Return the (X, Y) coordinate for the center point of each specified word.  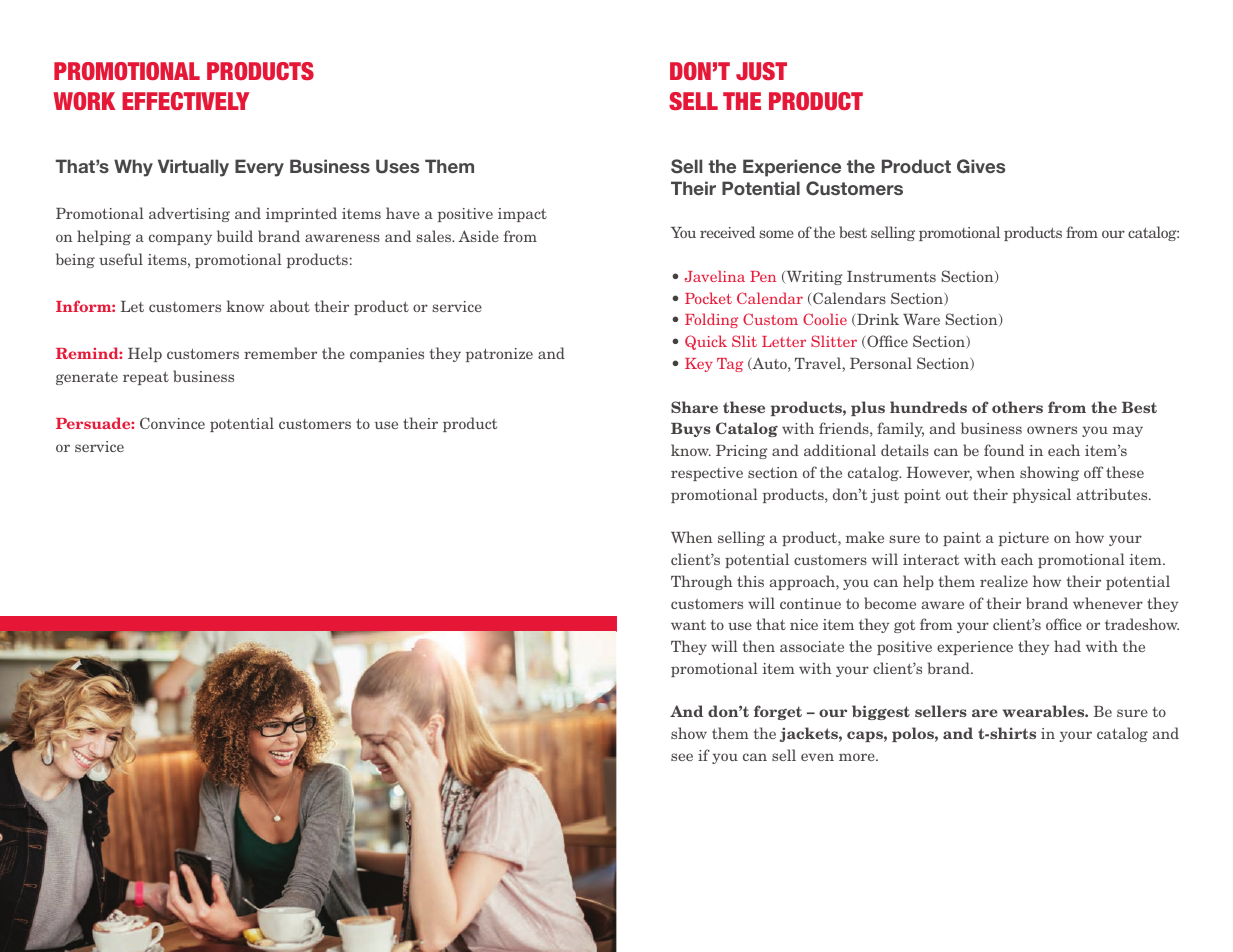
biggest (881, 712)
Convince (172, 423)
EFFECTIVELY (186, 101)
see (682, 757)
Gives (981, 166)
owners (1052, 430)
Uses (397, 166)
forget (778, 712)
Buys (691, 430)
